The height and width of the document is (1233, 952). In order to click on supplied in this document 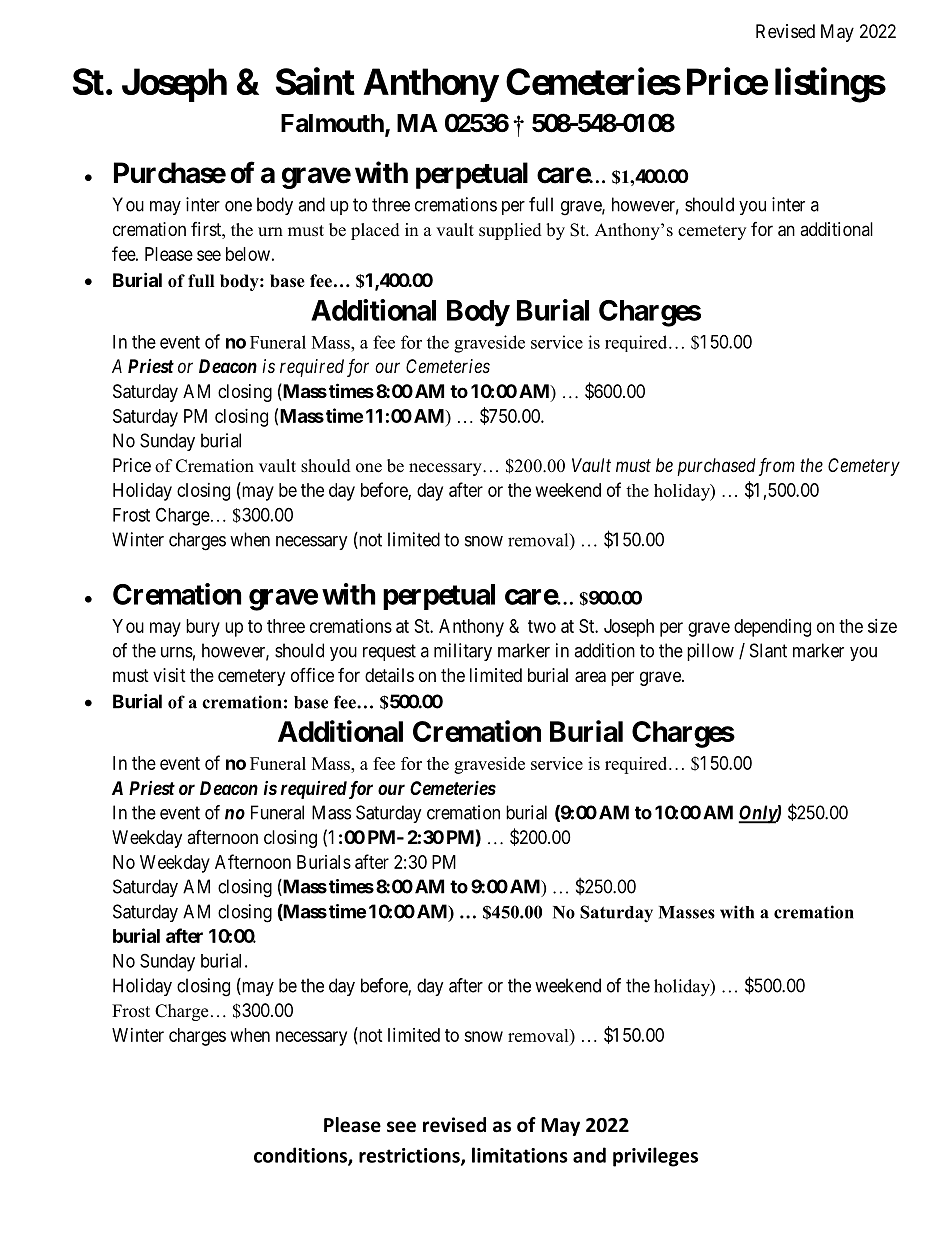, I will do `click(510, 231)`.
